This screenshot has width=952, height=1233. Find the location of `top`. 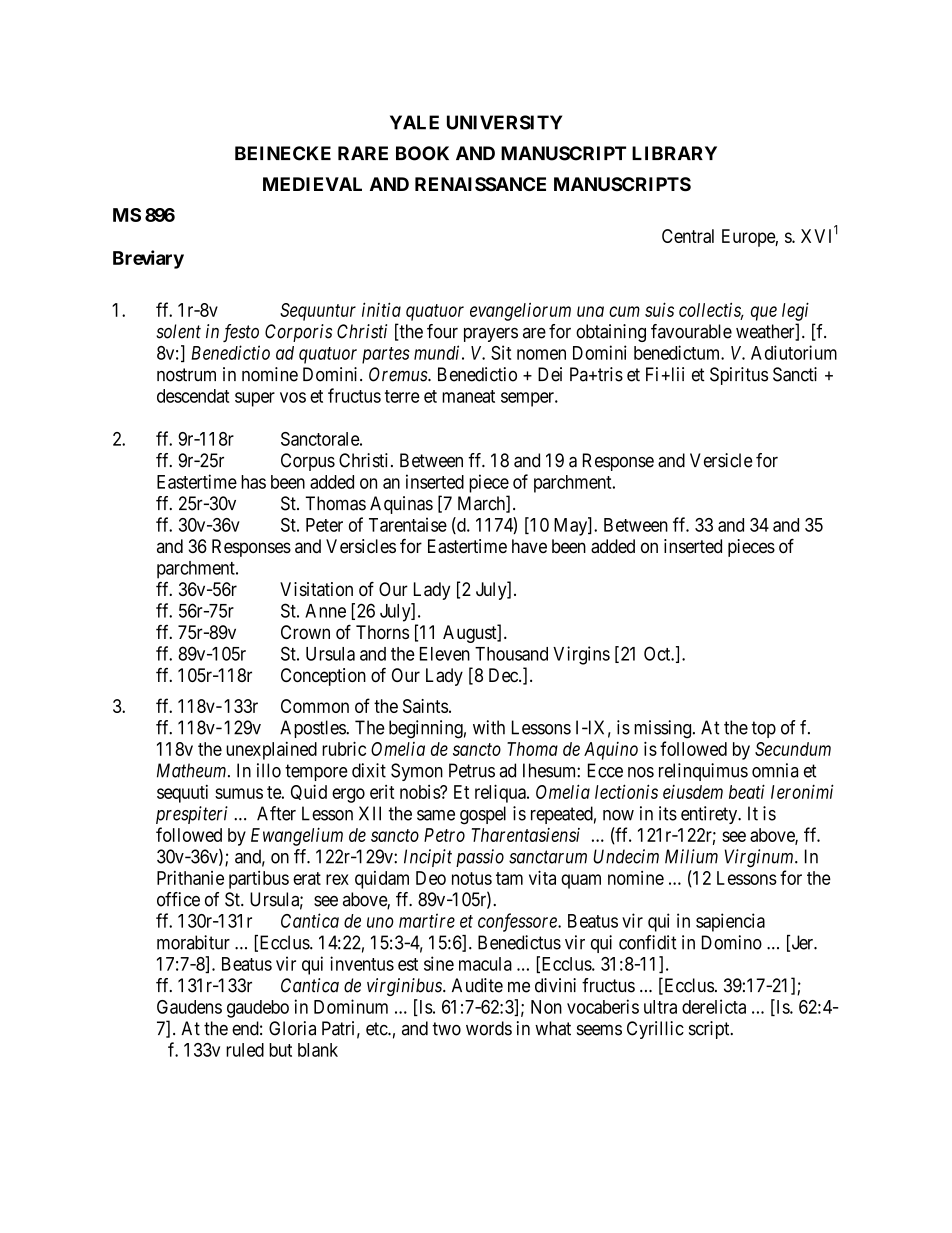

top is located at coordinates (763, 729).
